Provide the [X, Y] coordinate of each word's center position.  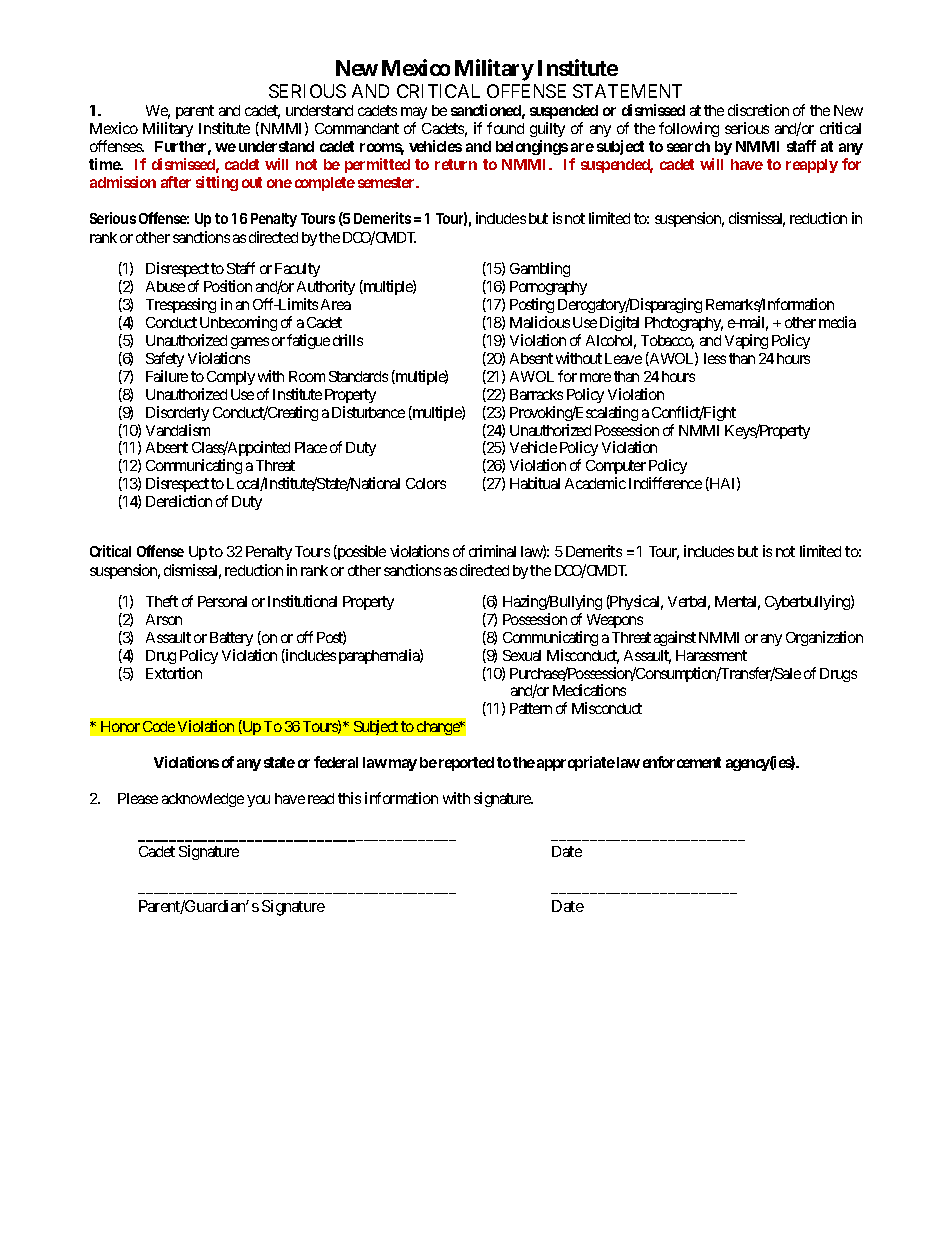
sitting [217, 183]
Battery [231, 639]
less [715, 358]
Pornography [548, 290]
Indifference [665, 483]
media [837, 322]
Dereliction [179, 501]
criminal [492, 551]
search [688, 146]
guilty [547, 131]
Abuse [165, 286]
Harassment [711, 655]
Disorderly [177, 413]
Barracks [536, 394]
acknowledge [203, 800]
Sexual [522, 655]
